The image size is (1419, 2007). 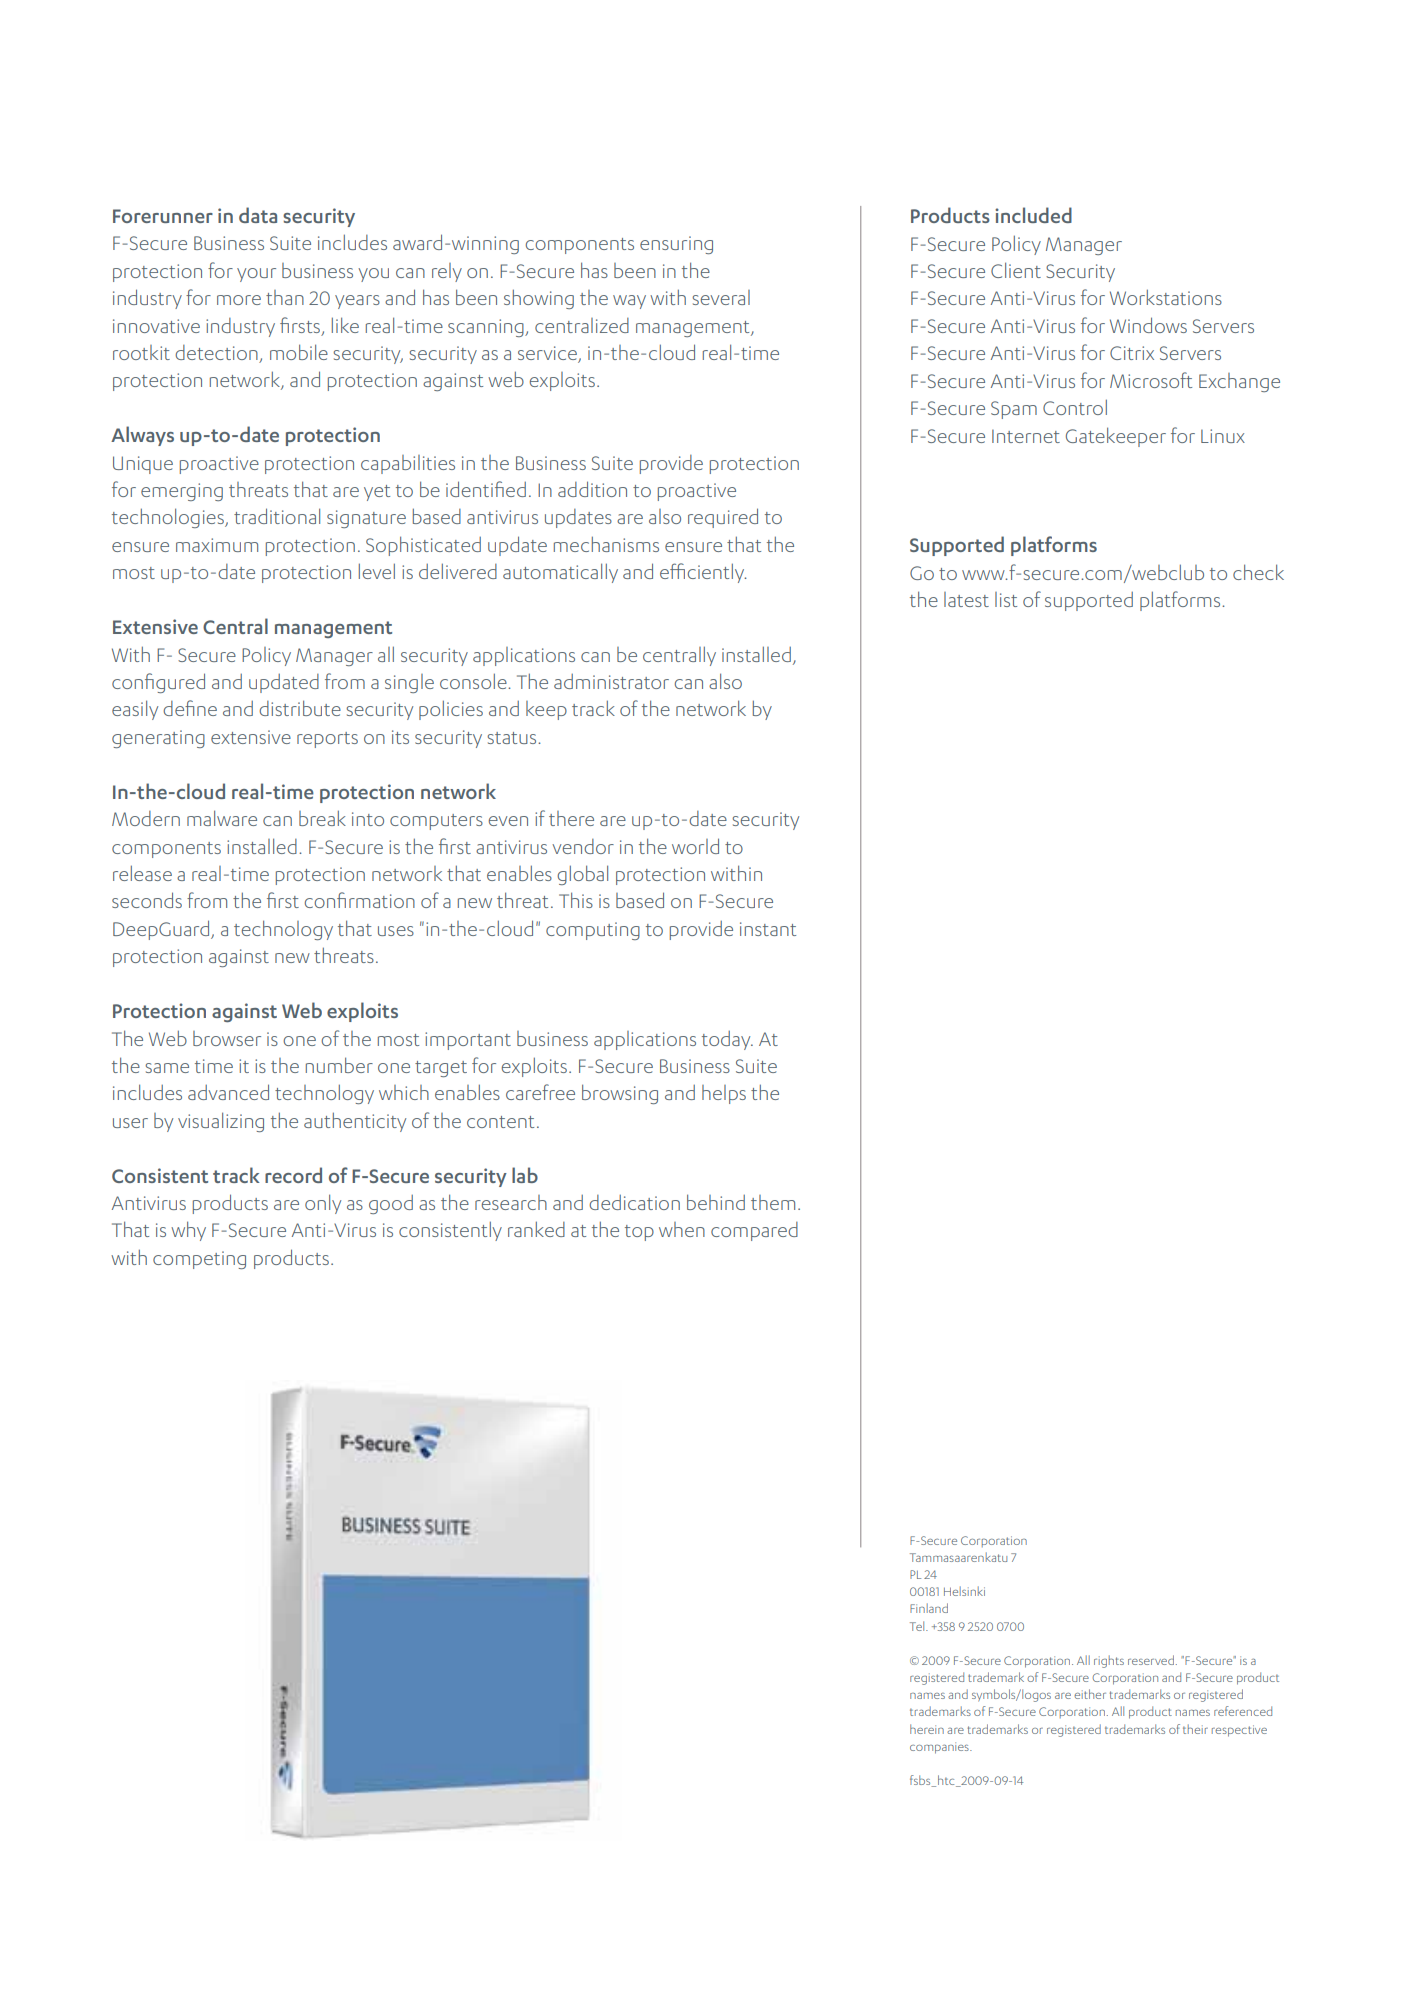 What do you see at coordinates (199, 1260) in the screenshot?
I see `competing` at bounding box center [199, 1260].
